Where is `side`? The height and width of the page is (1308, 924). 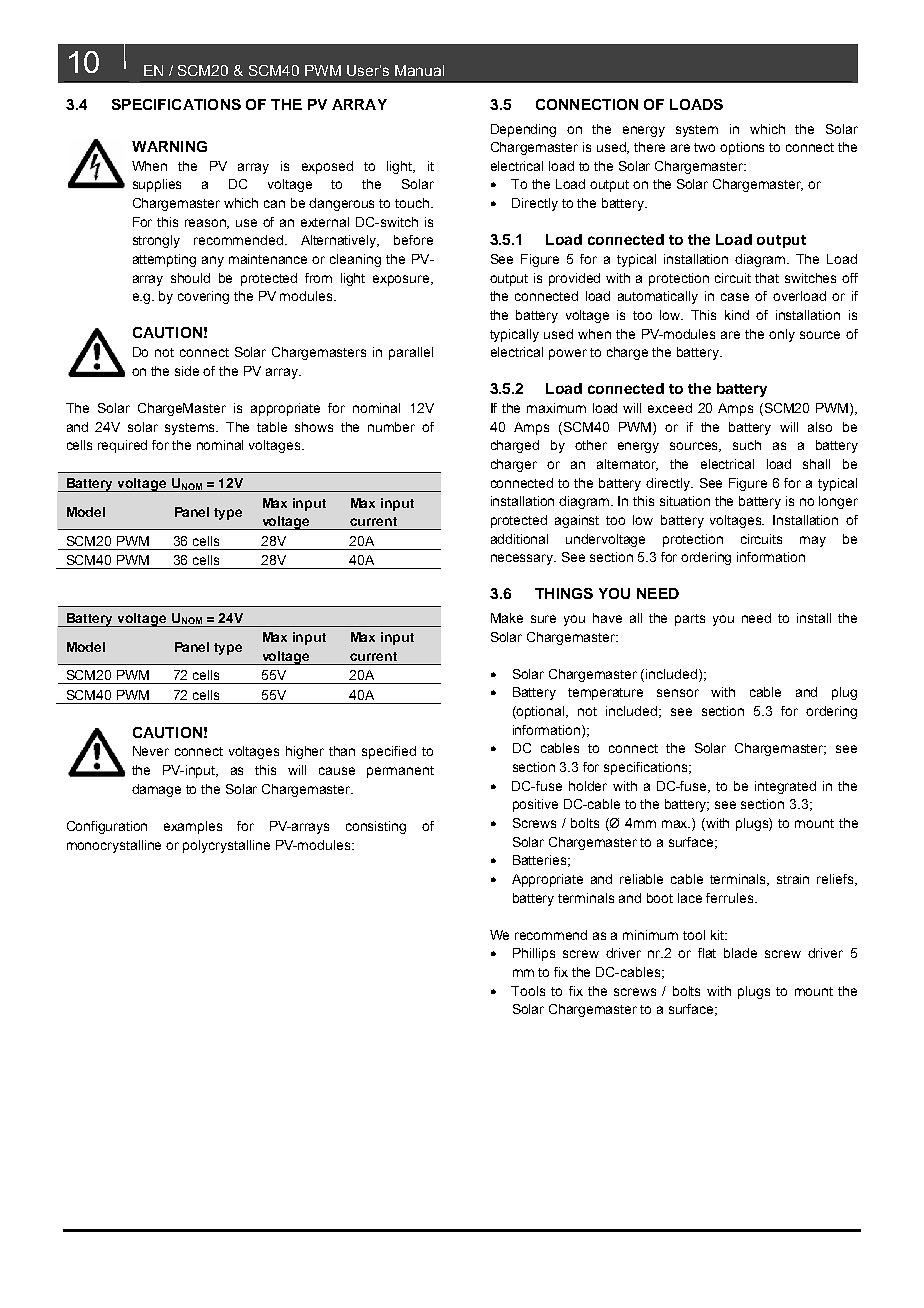
side is located at coordinates (187, 371).
